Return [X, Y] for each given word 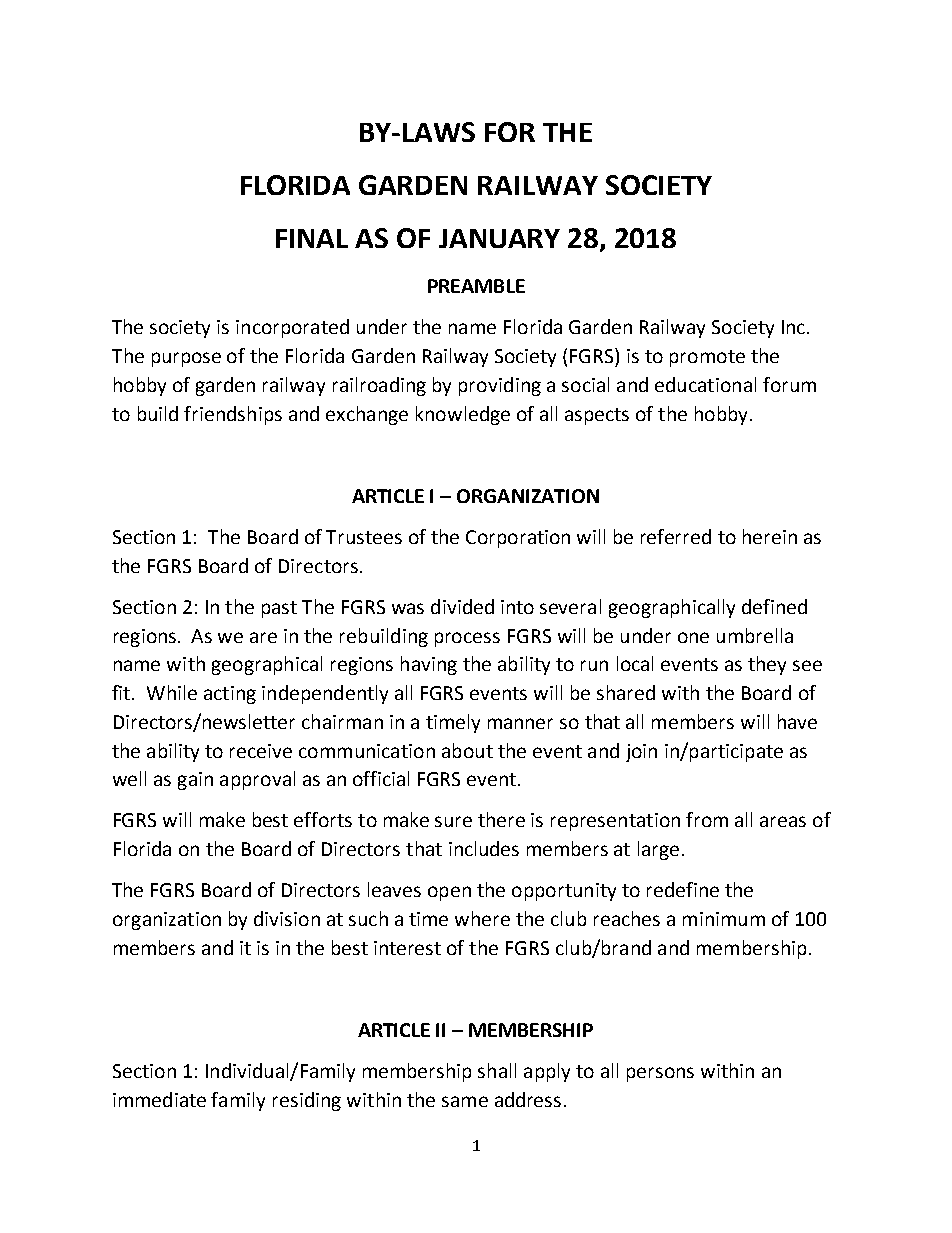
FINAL [312, 238]
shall [497, 1070]
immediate [159, 1099]
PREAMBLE [476, 286]
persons [660, 1074]
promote [707, 358]
